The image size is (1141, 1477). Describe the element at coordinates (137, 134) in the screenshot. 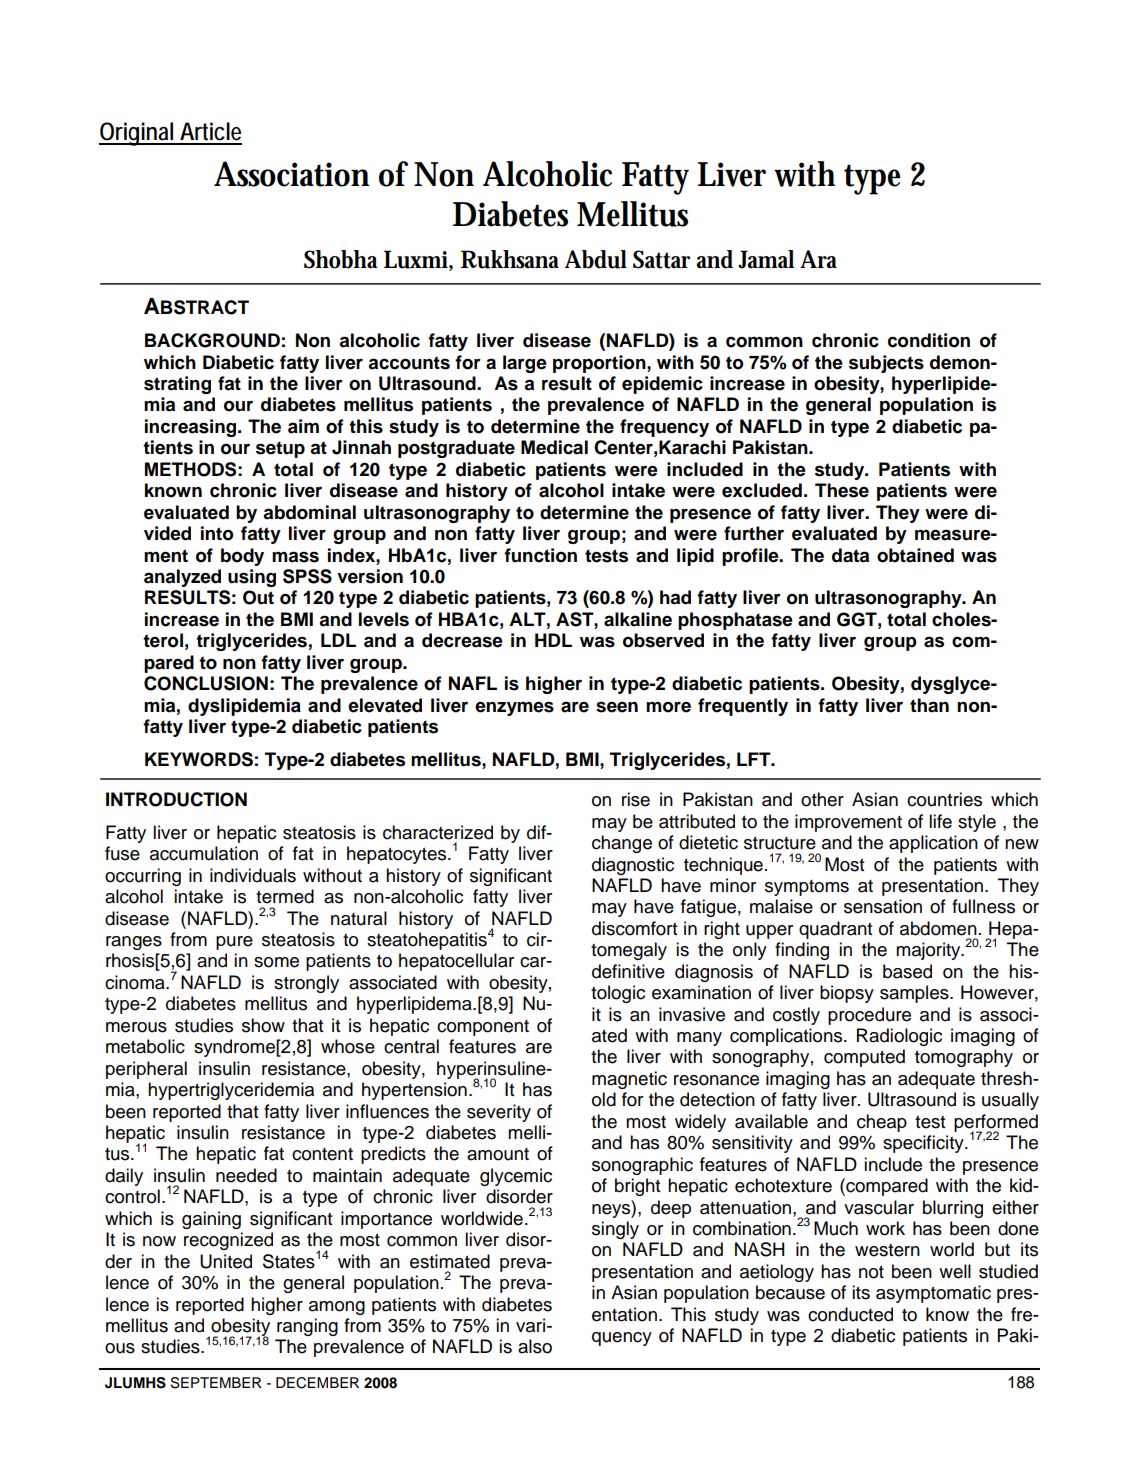

I see `Original` at that location.
